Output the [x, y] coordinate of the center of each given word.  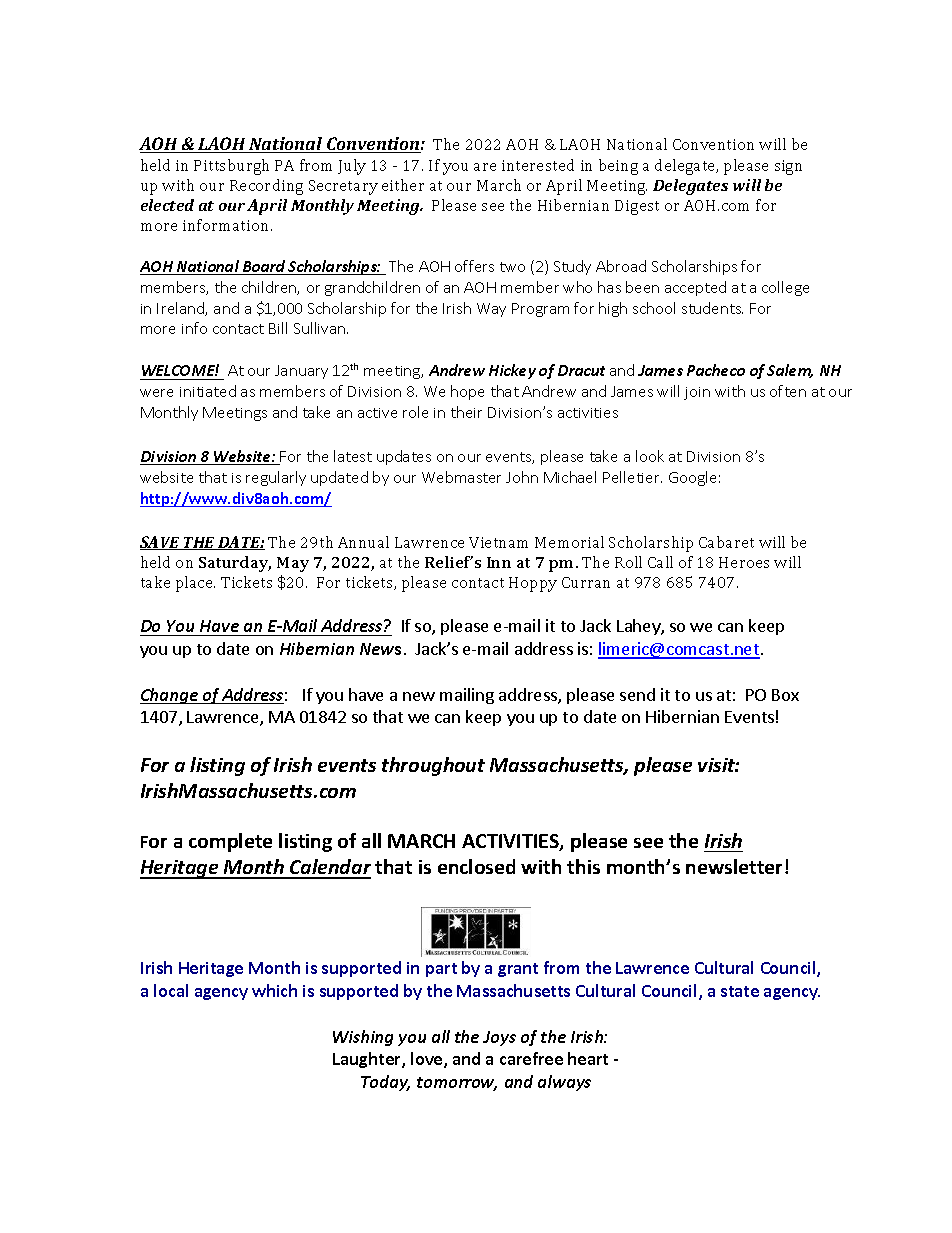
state [740, 991]
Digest [637, 207]
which [274, 990]
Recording [266, 187]
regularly [276, 478]
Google [692, 478]
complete [230, 842]
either [403, 185]
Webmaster [461, 477]
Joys [499, 1038]
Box [785, 695]
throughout [433, 766]
